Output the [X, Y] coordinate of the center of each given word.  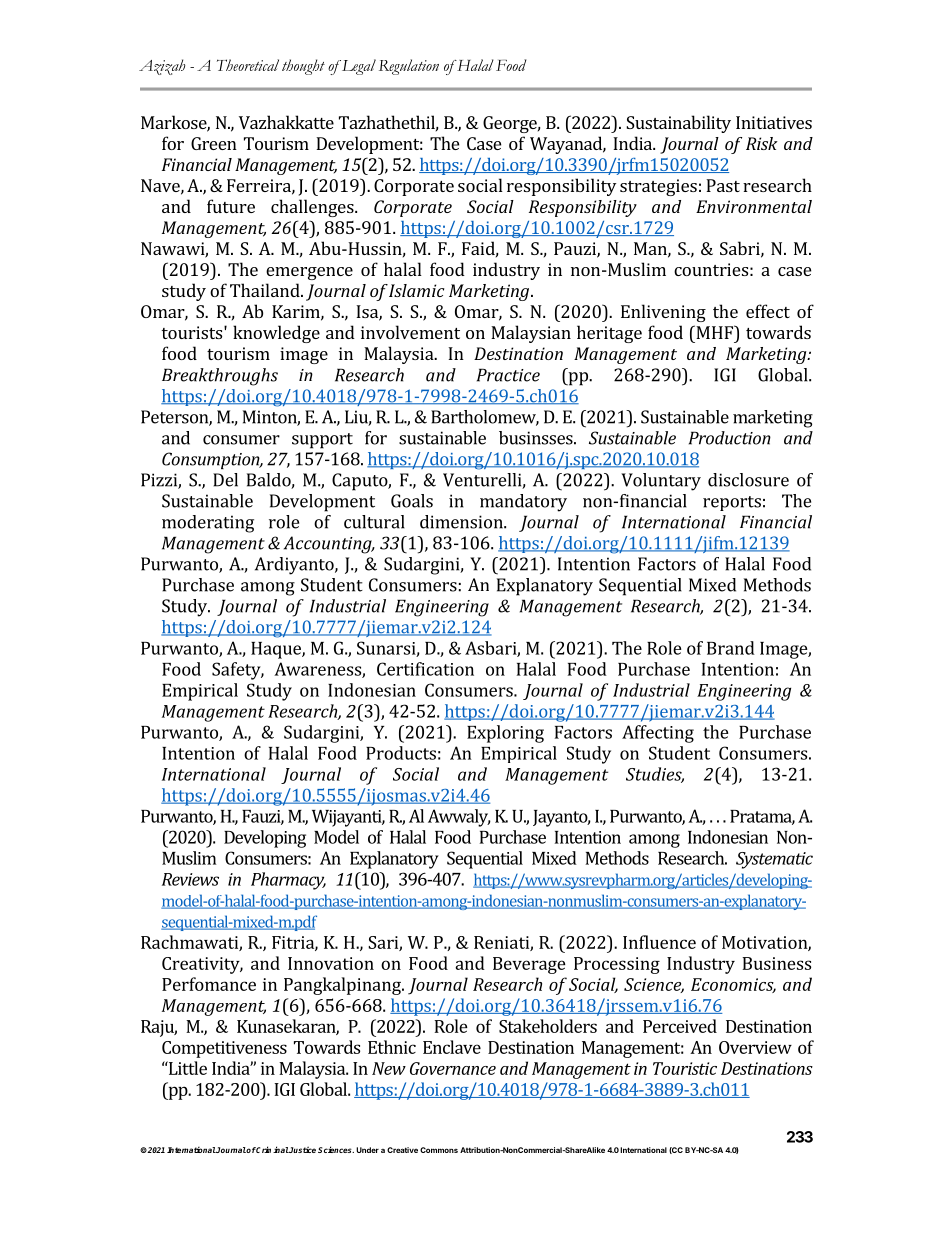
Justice [302, 1149]
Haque [277, 650]
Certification [425, 669]
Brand [731, 648]
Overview [755, 1047]
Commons [439, 1150]
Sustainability [678, 124]
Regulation [409, 67]
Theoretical [248, 65]
